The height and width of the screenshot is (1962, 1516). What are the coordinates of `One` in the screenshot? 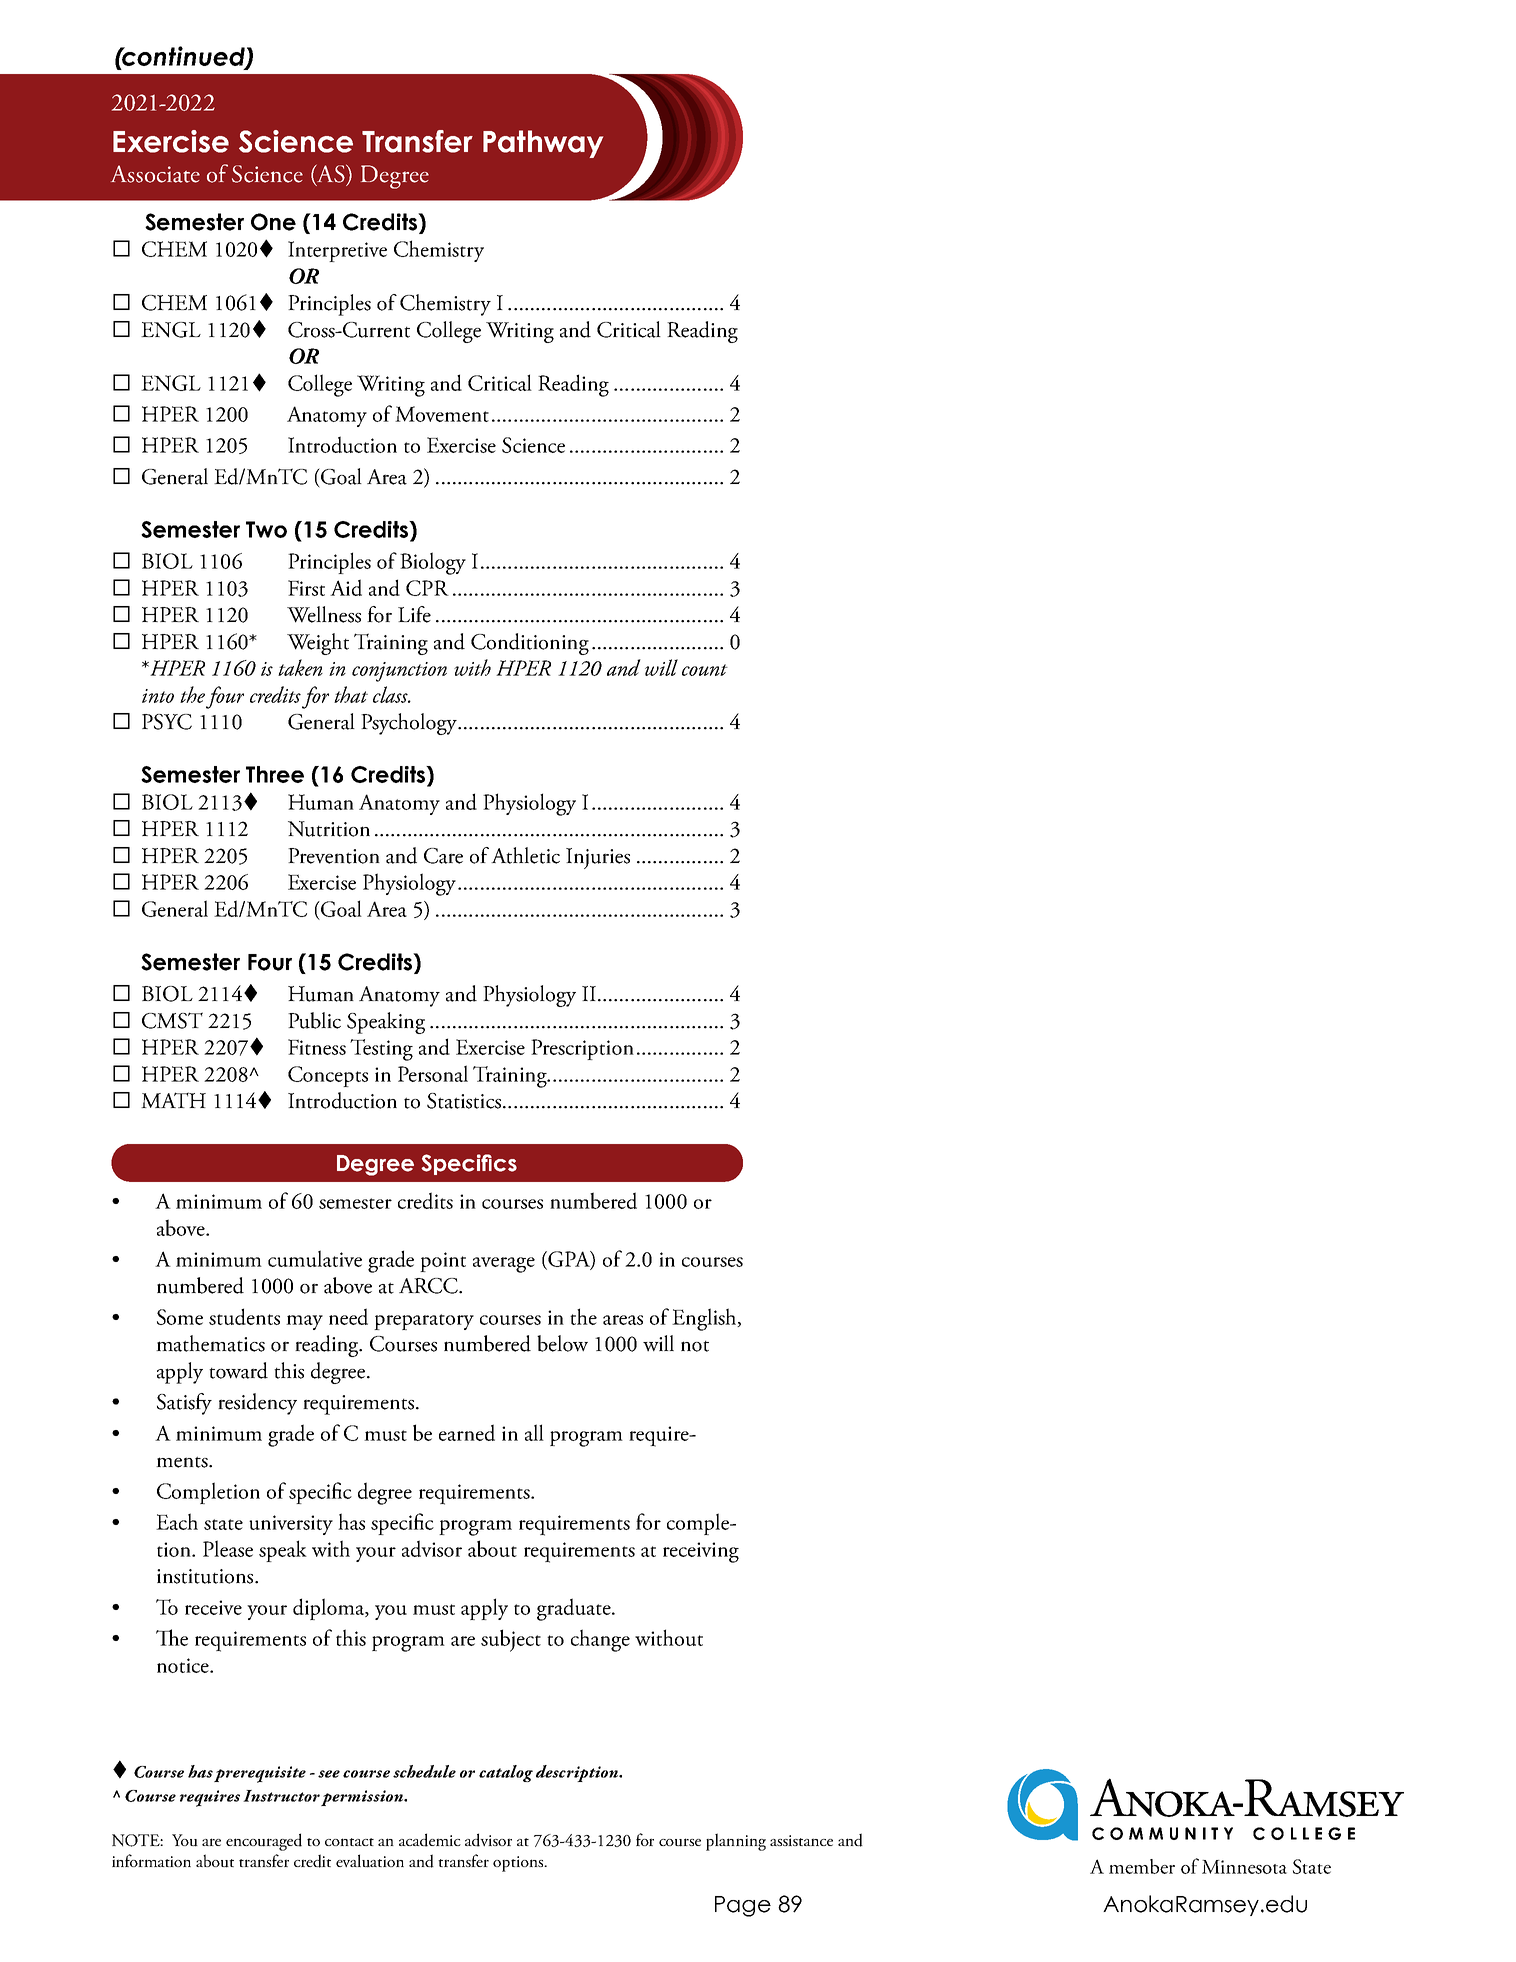 It's located at (273, 222).
